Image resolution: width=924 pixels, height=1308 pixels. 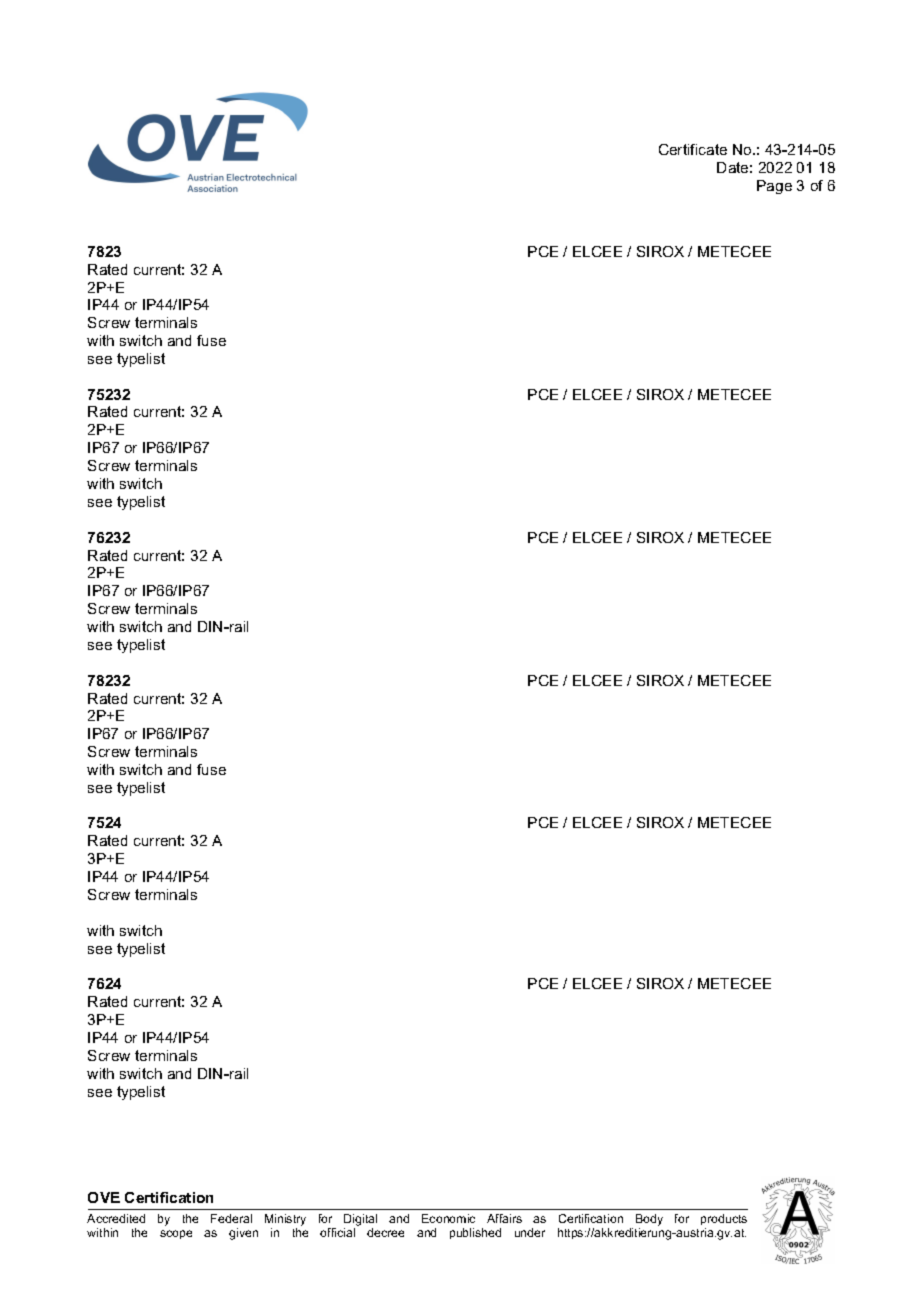 I want to click on Page, so click(x=774, y=187).
